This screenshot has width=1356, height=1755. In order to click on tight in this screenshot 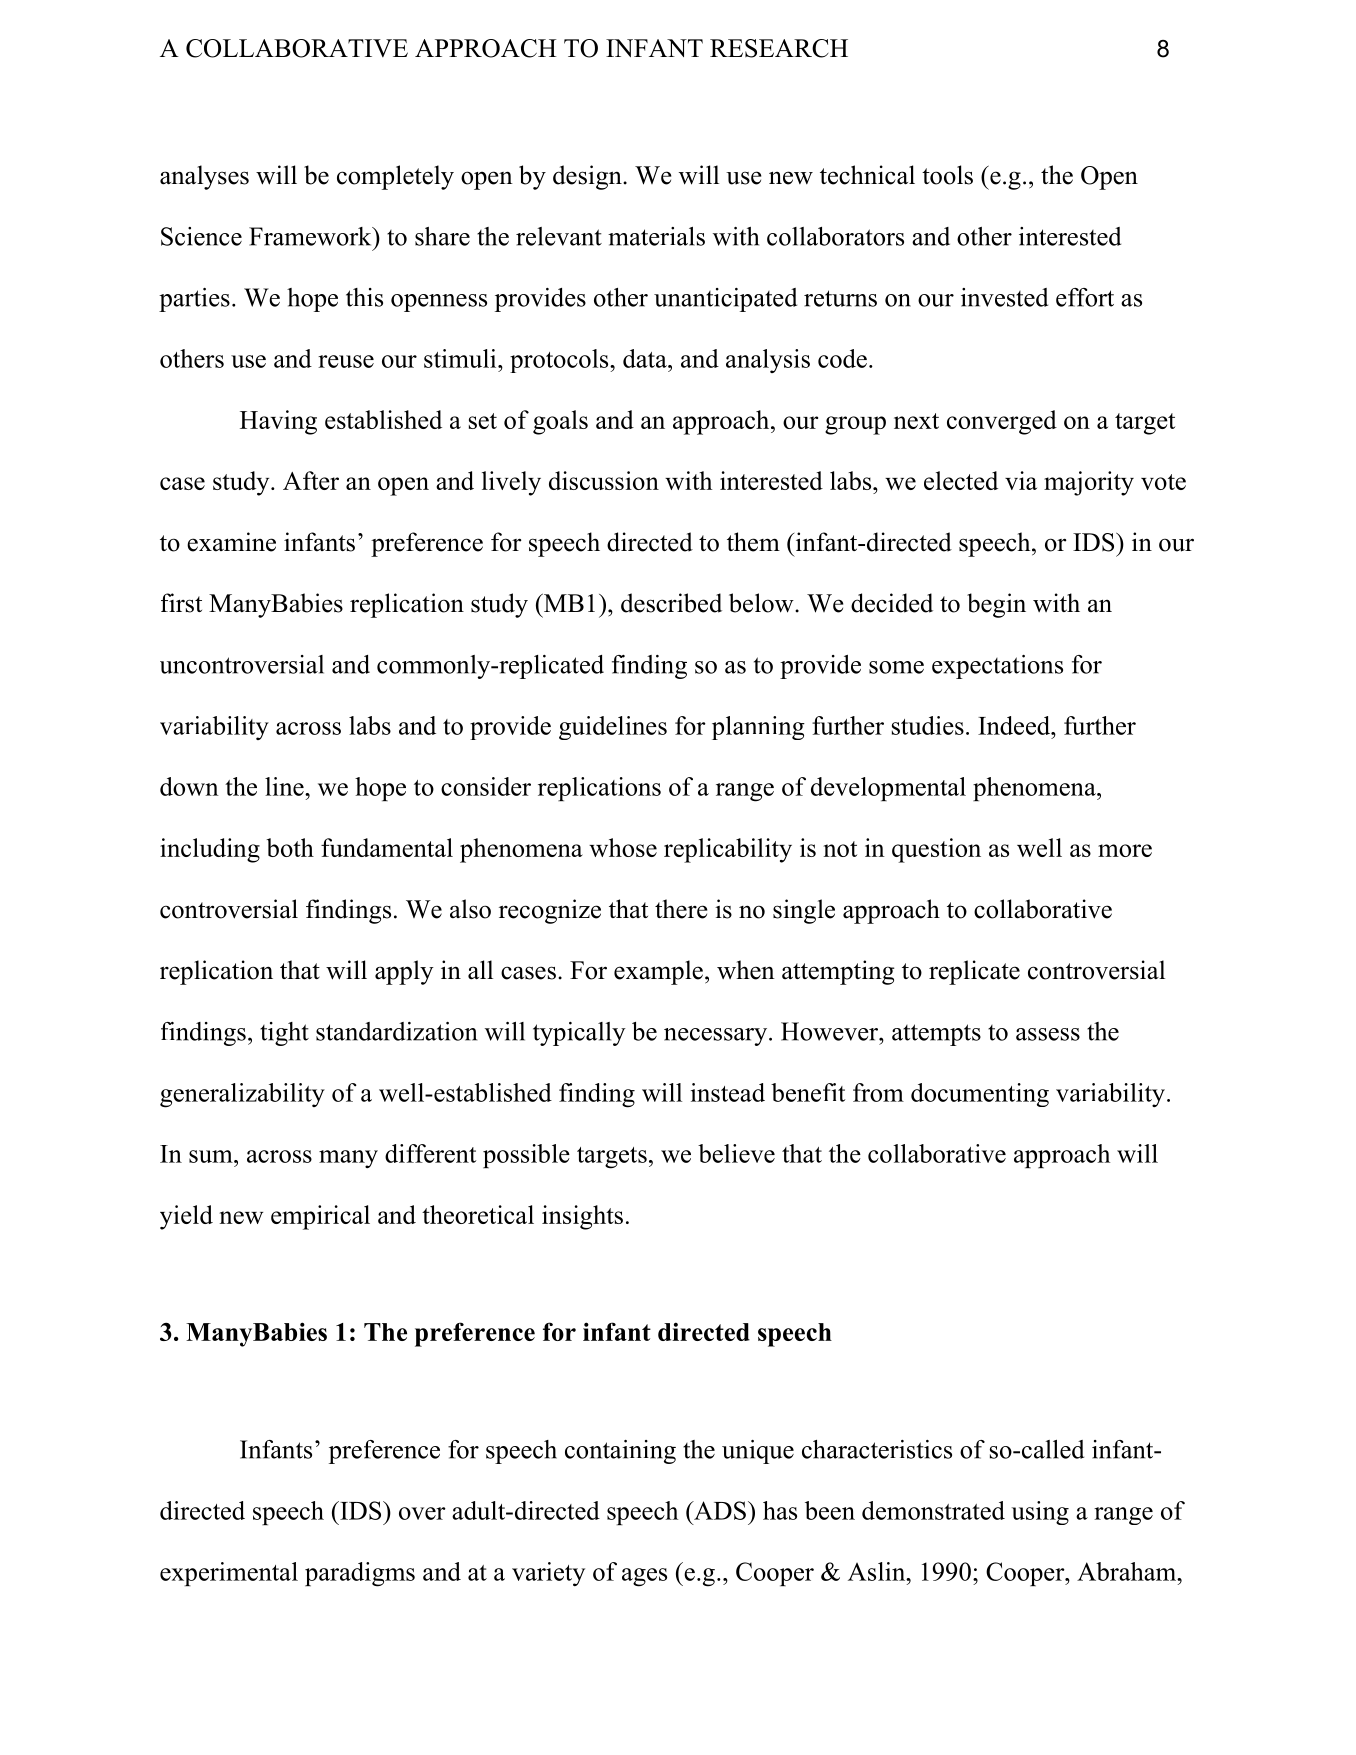, I will do `click(284, 1034)`.
